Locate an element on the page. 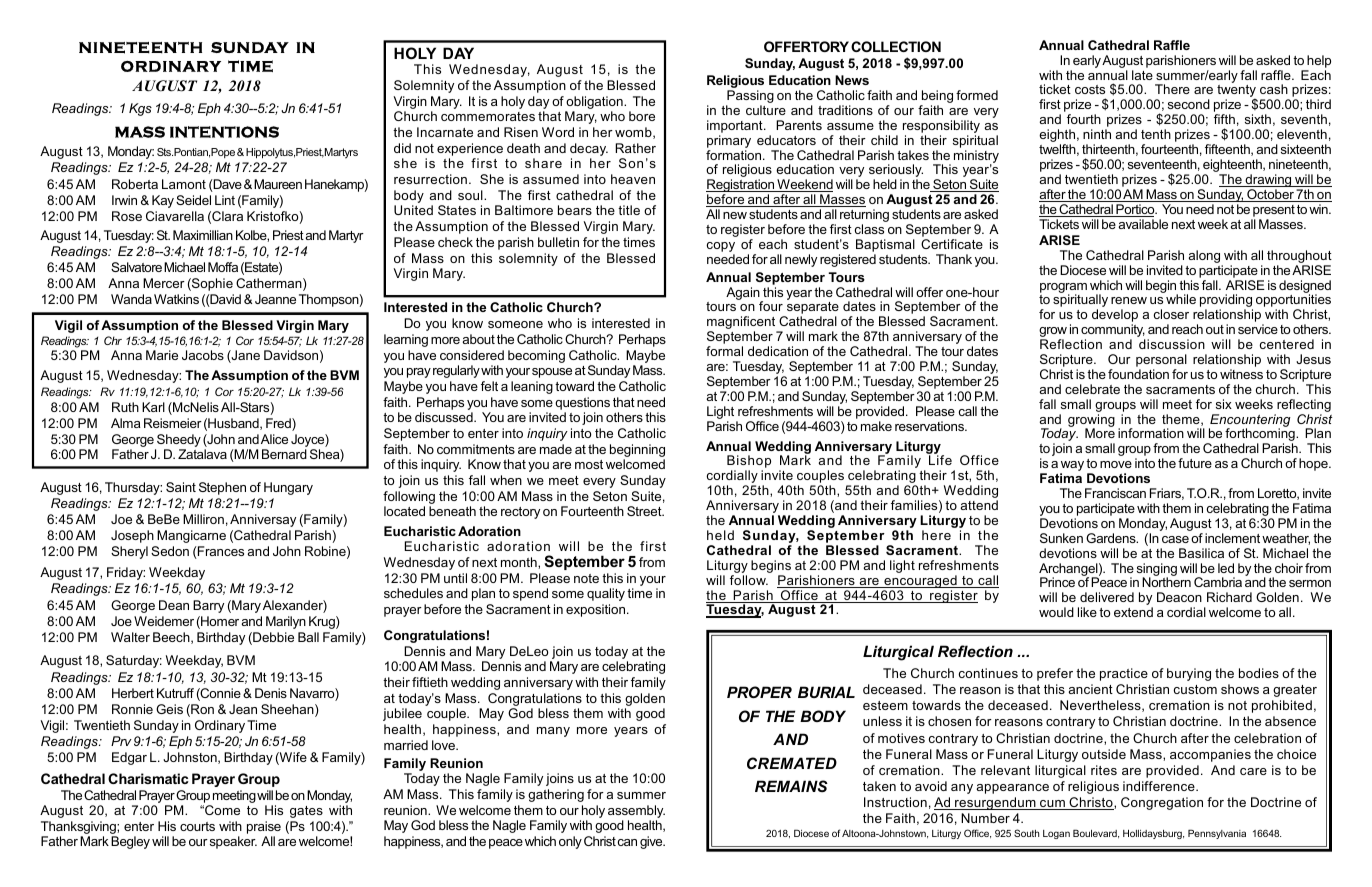 The image size is (1372, 887). closer is located at coordinates (1171, 314).
